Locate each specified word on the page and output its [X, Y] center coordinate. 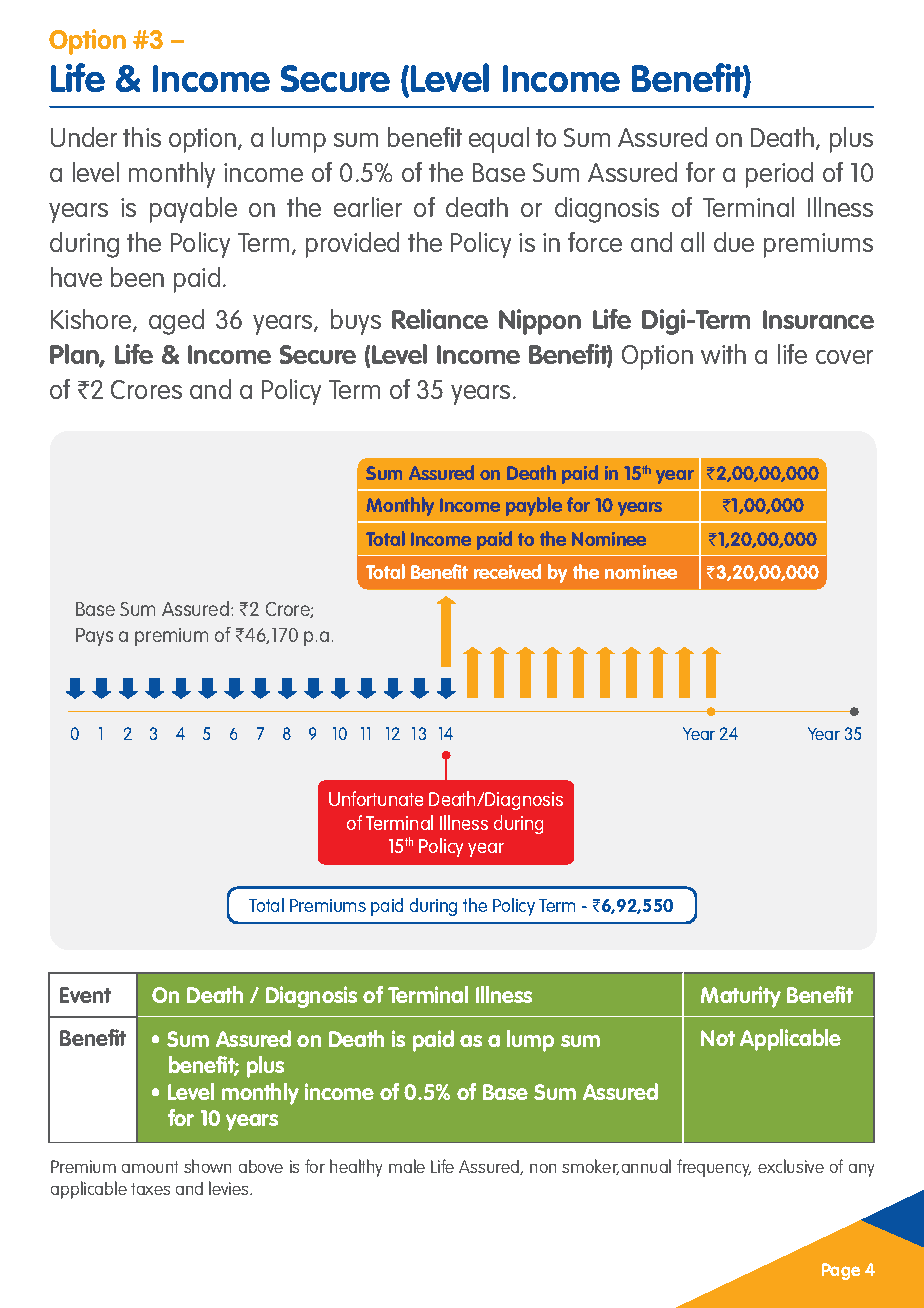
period [779, 175]
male [407, 1166]
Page [841, 1271]
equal [499, 140]
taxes [150, 1189]
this [142, 137]
